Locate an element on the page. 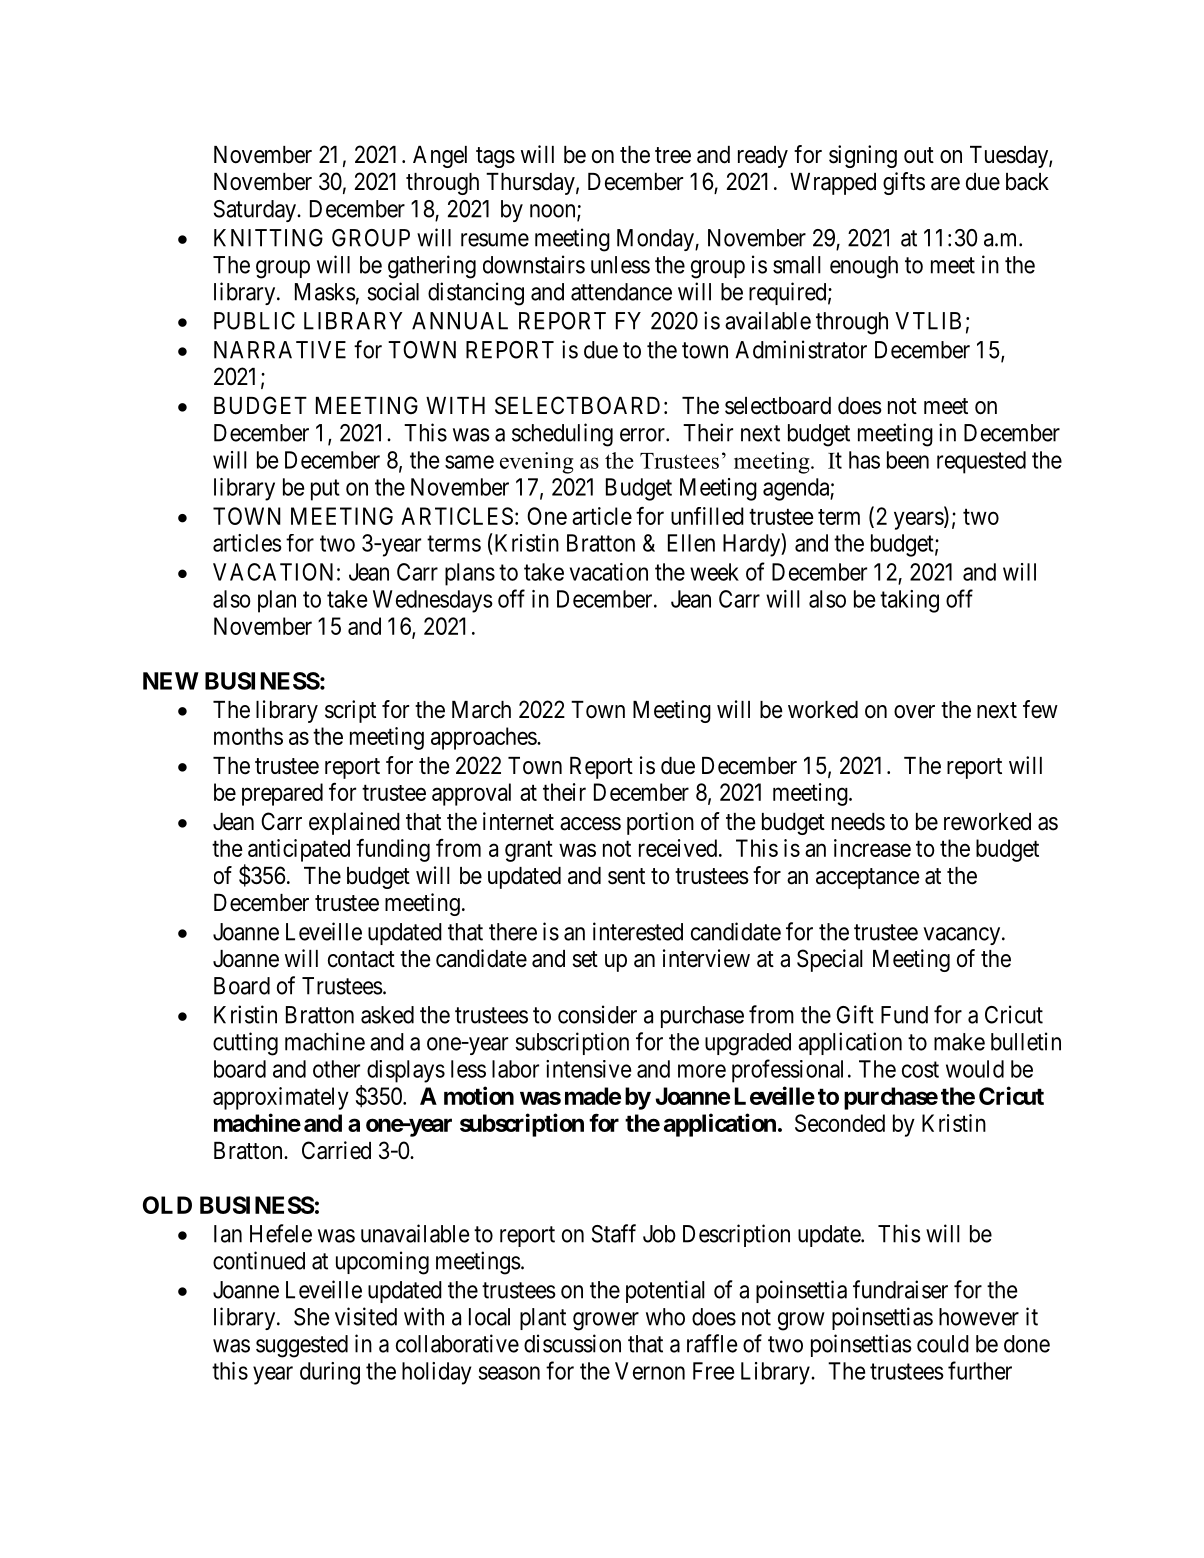  intensive is located at coordinates (588, 1069).
